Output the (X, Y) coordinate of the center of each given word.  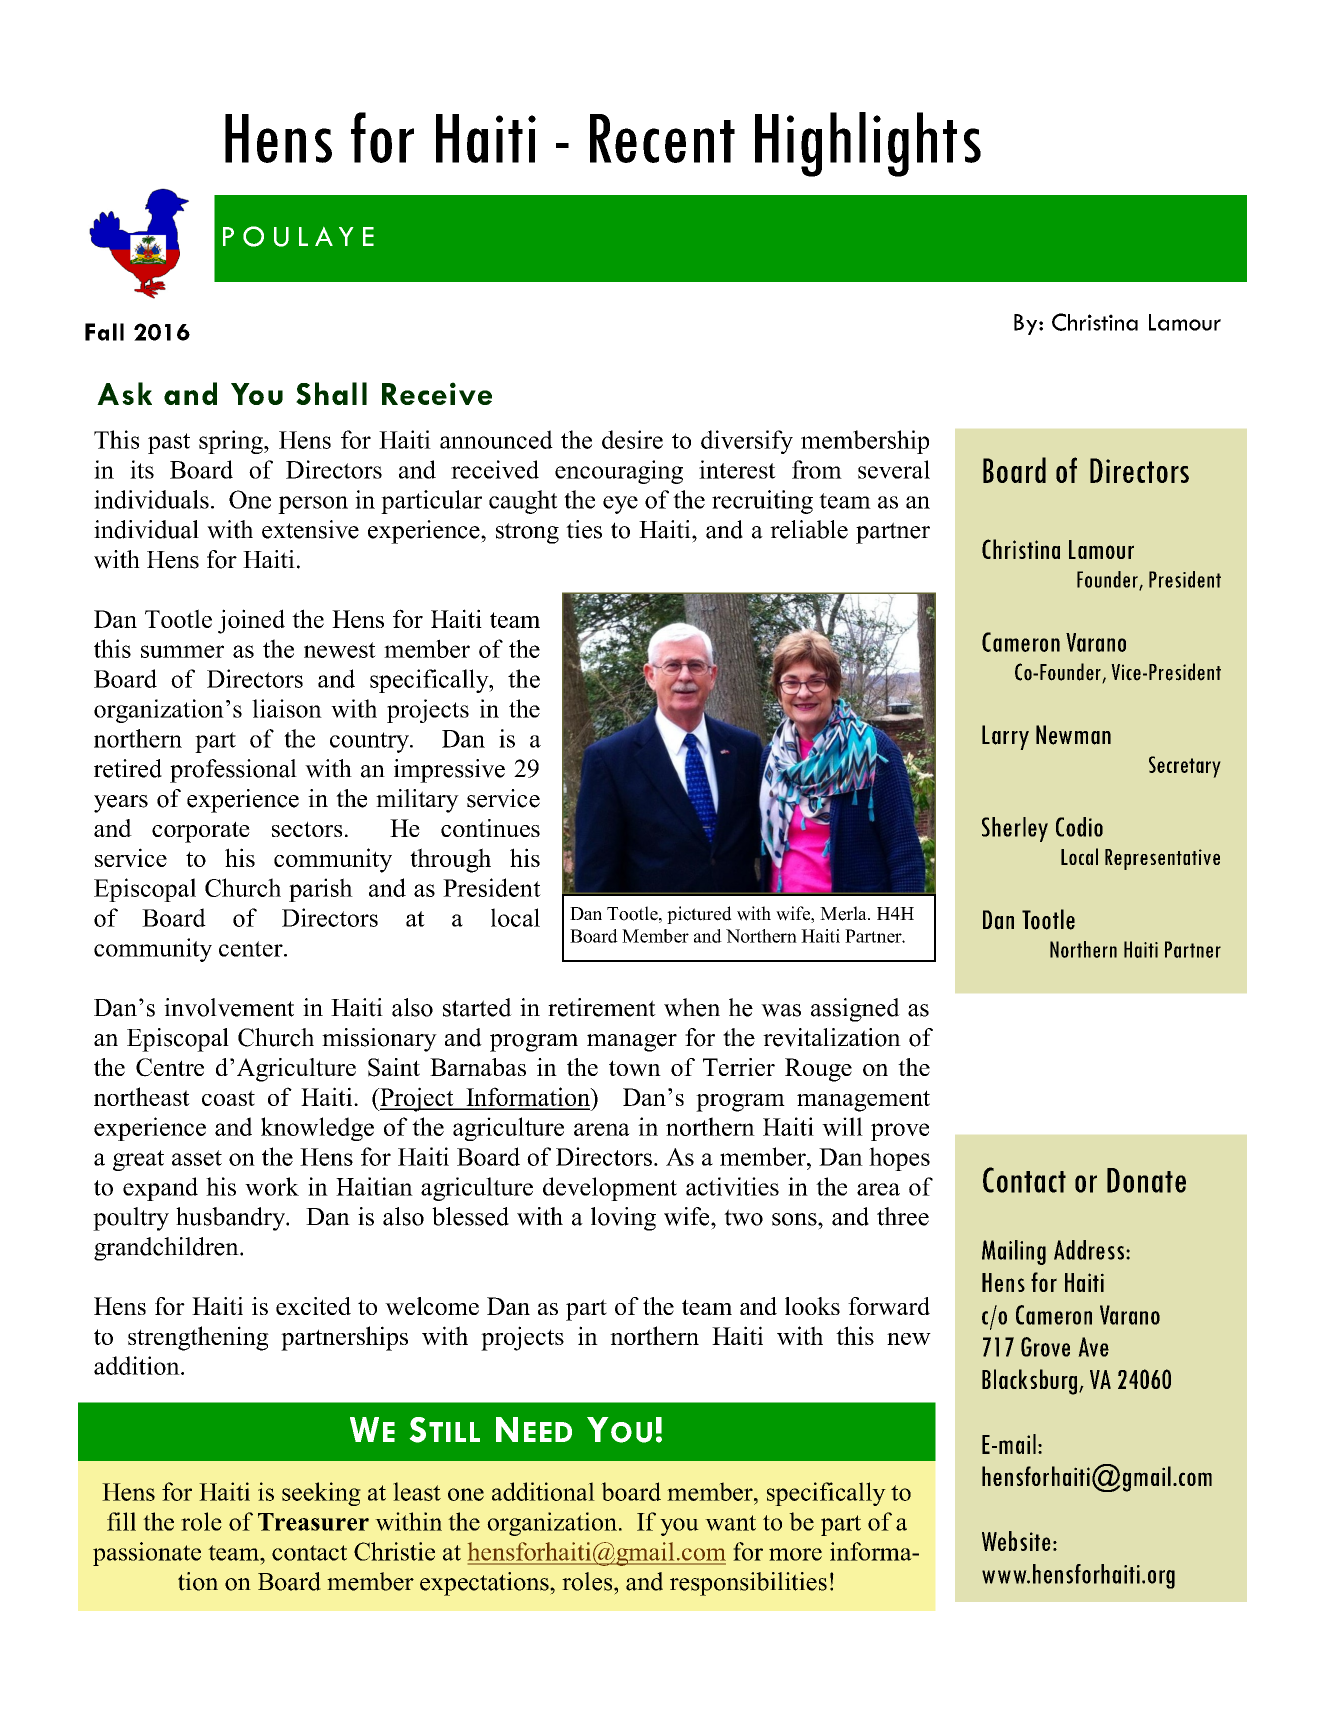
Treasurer (313, 1522)
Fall (104, 332)
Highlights (868, 144)
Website (1016, 1541)
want (730, 1523)
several (894, 469)
